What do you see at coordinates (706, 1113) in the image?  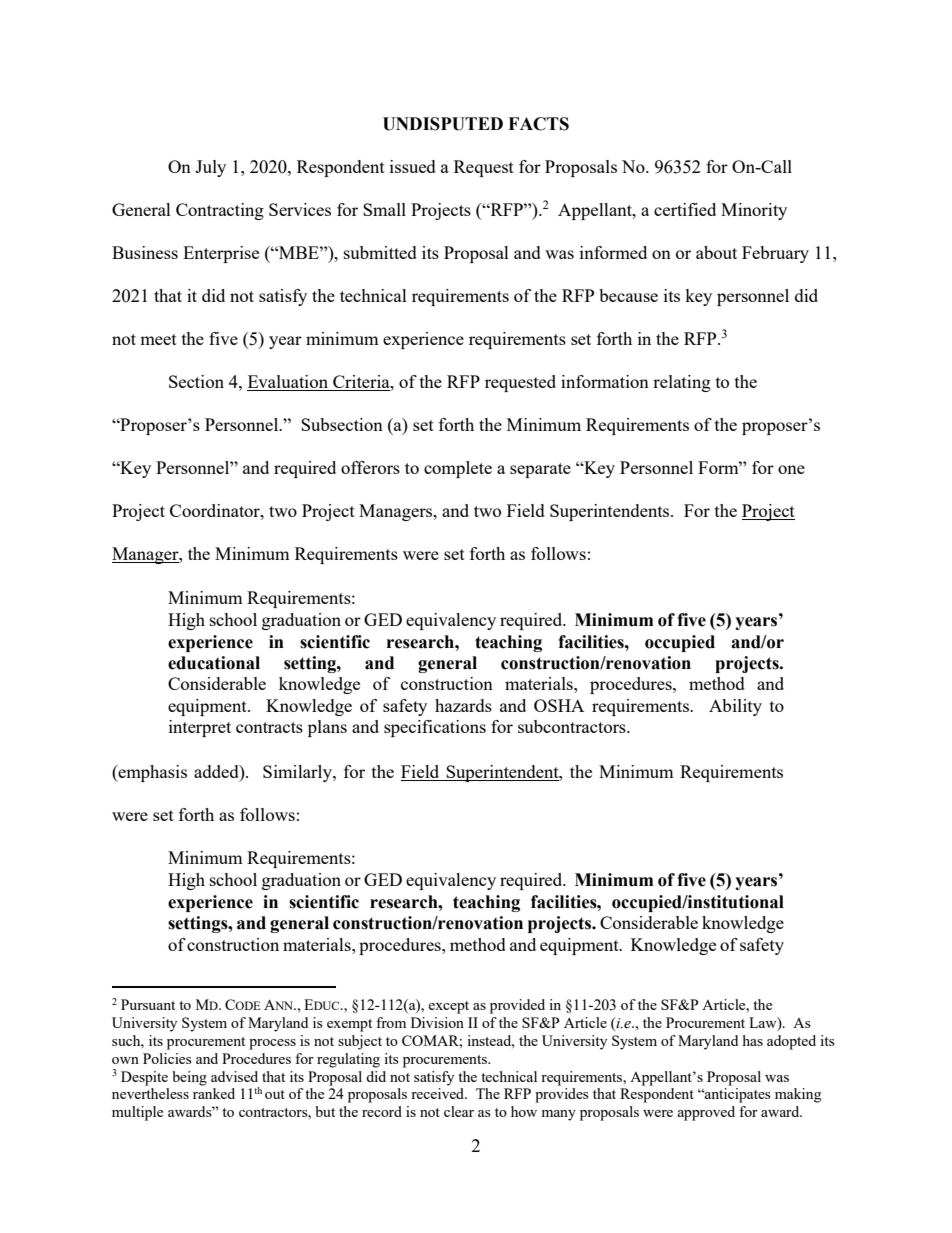 I see `approved` at bounding box center [706, 1113].
